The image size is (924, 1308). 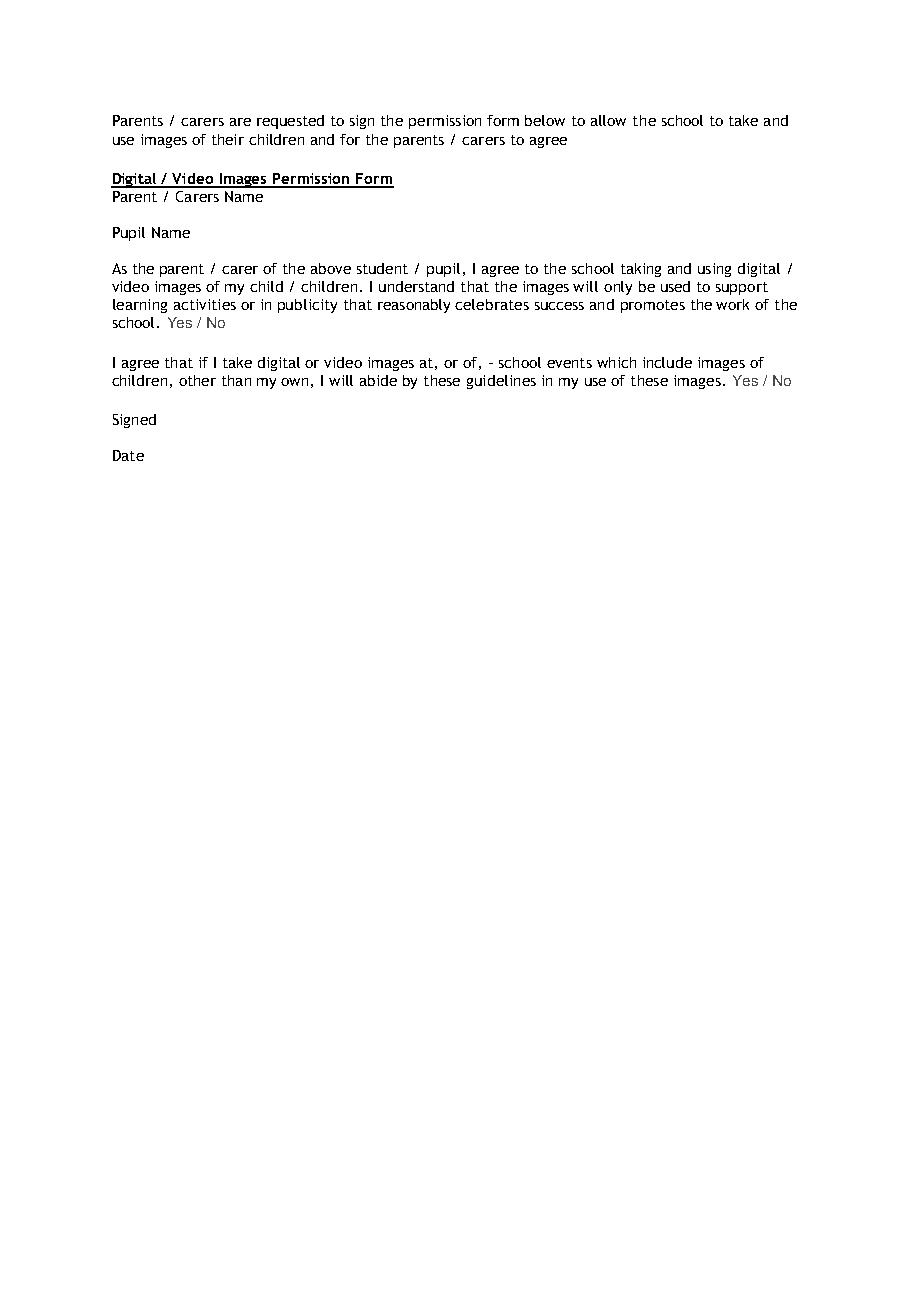 I want to click on below, so click(x=545, y=120).
